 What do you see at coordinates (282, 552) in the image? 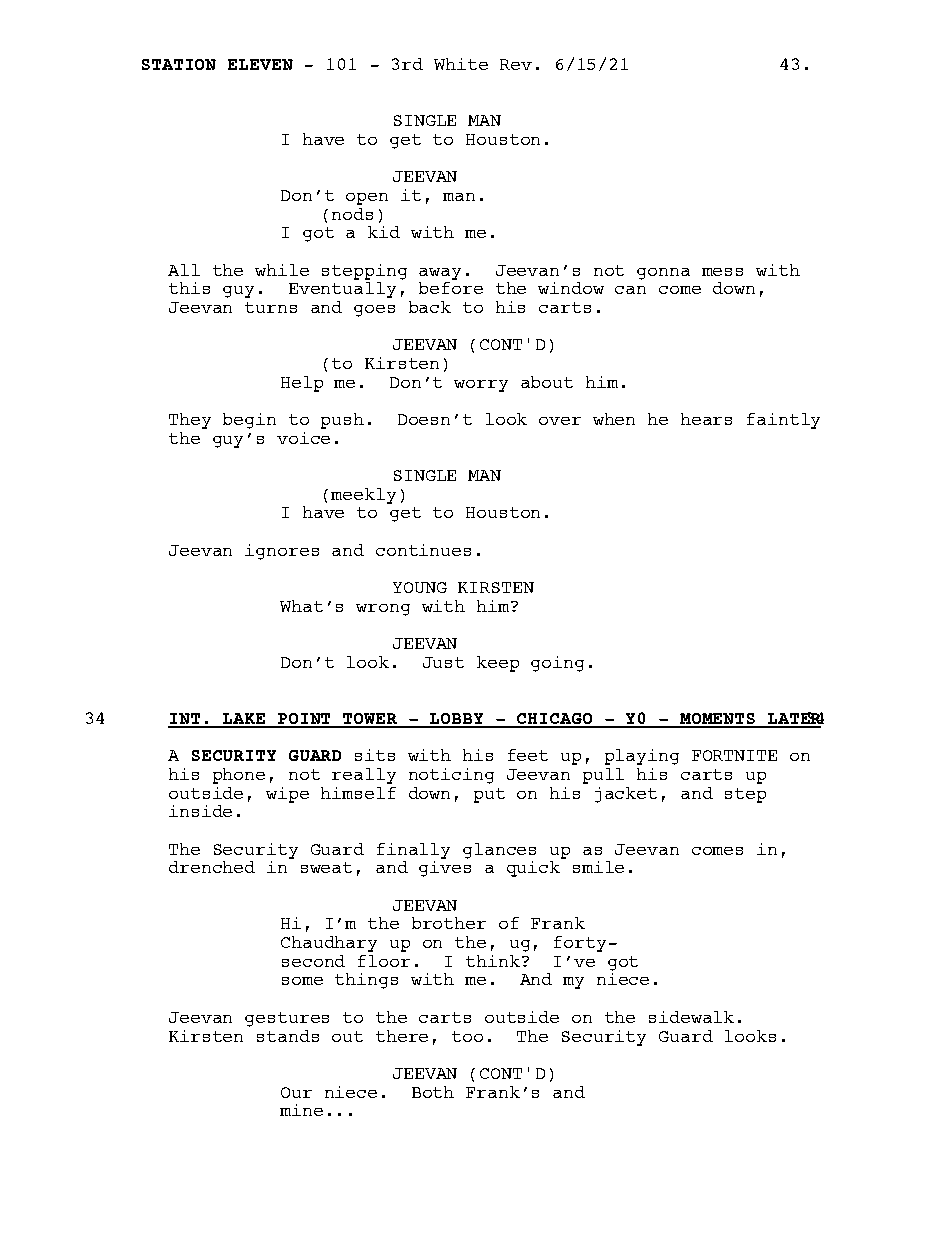
I see `ignores` at bounding box center [282, 552].
